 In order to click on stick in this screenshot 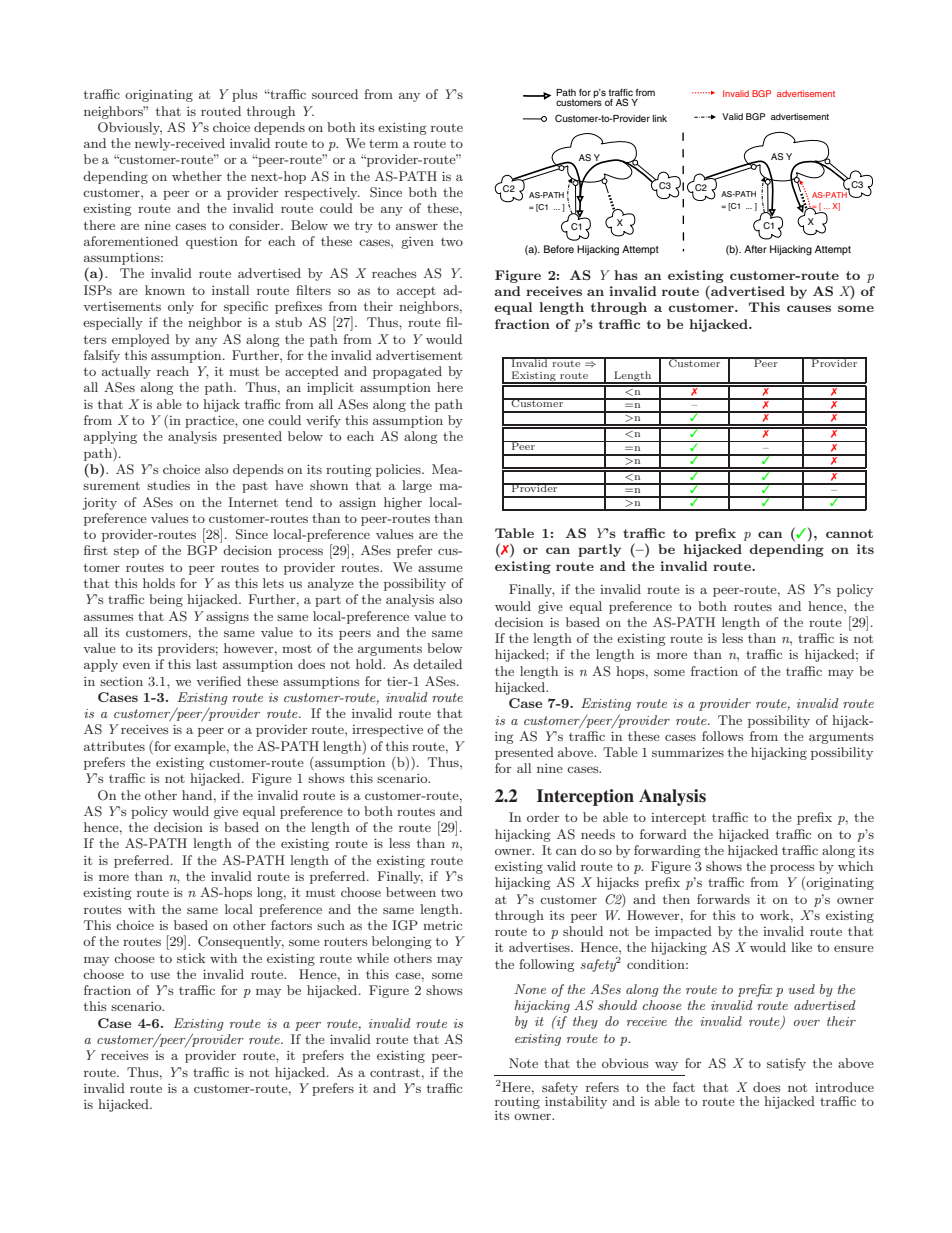, I will do `click(191, 958)`.
